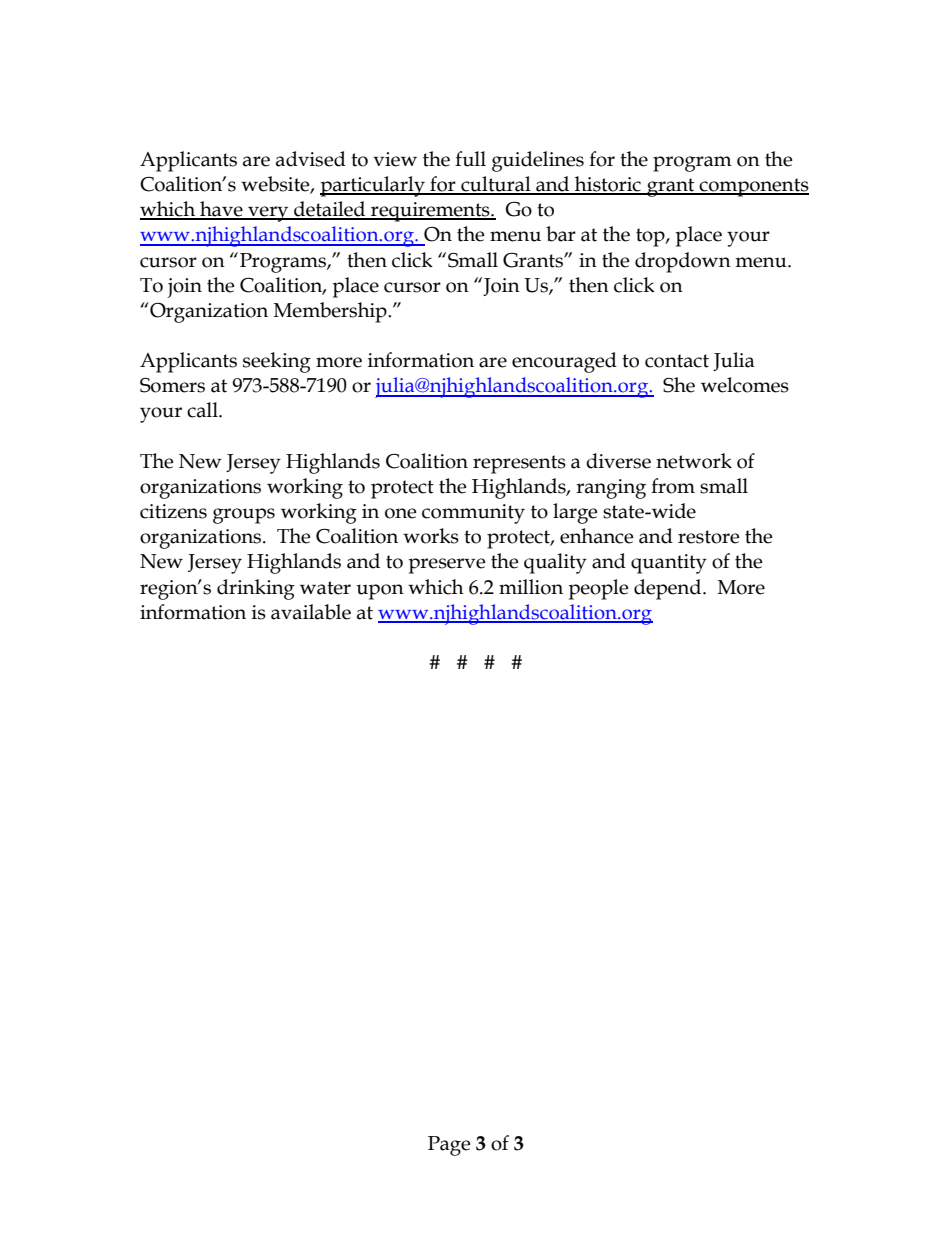 This screenshot has height=1233, width=952. I want to click on depend, so click(669, 589).
